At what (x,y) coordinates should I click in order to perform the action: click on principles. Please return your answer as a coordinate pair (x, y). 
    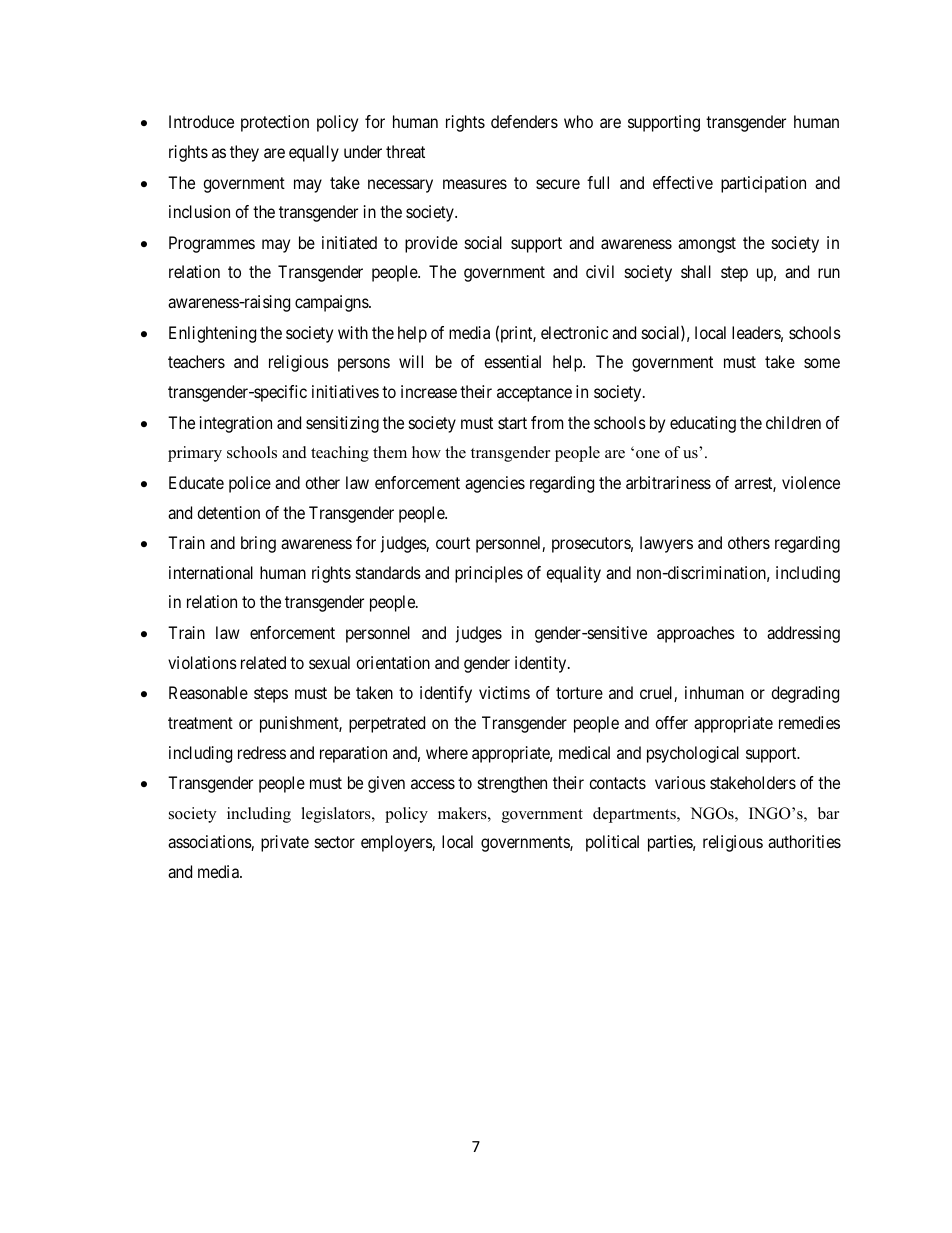
    Looking at the image, I should click on (489, 574).
